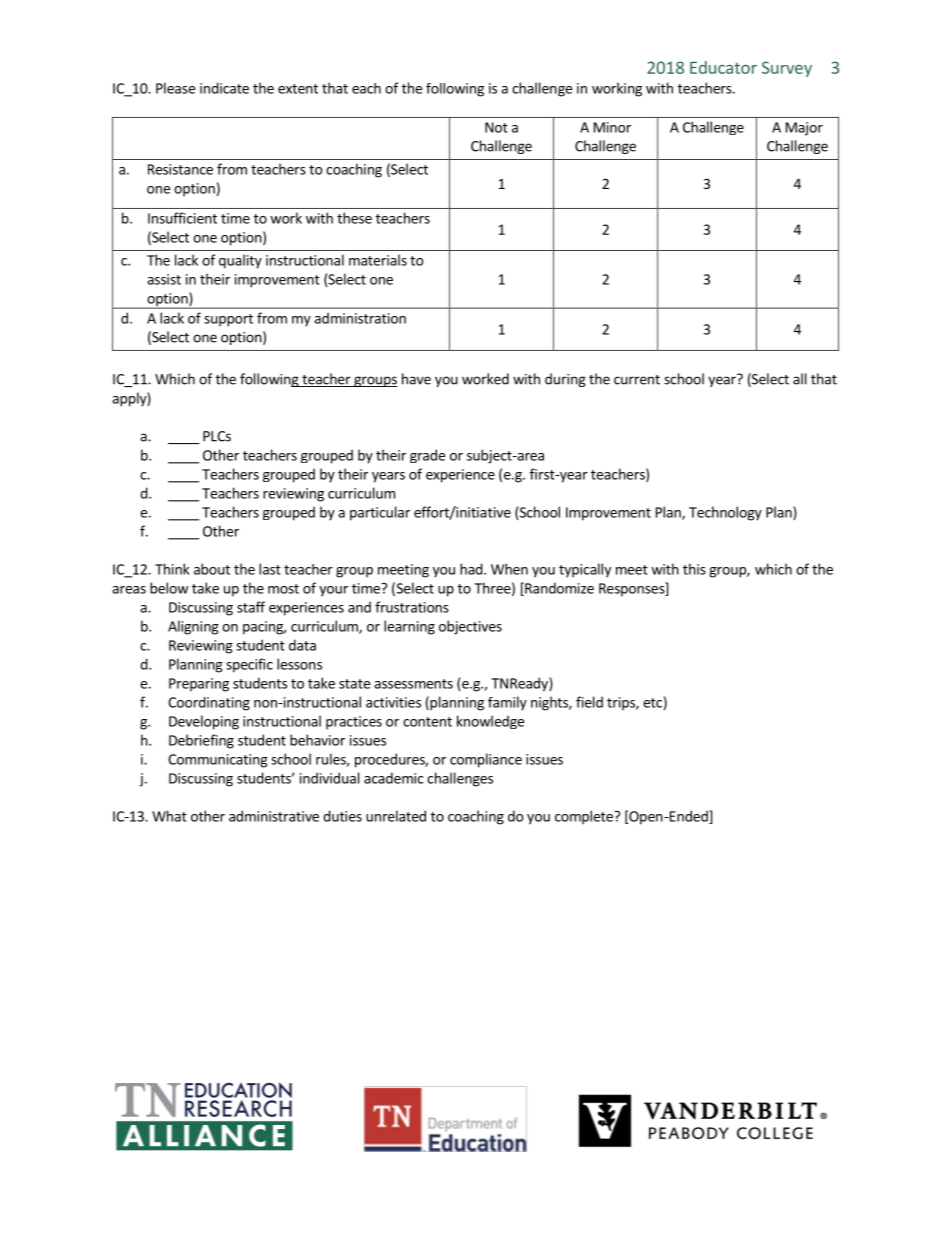 The image size is (952, 1233). What do you see at coordinates (416, 379) in the screenshot?
I see `have` at bounding box center [416, 379].
